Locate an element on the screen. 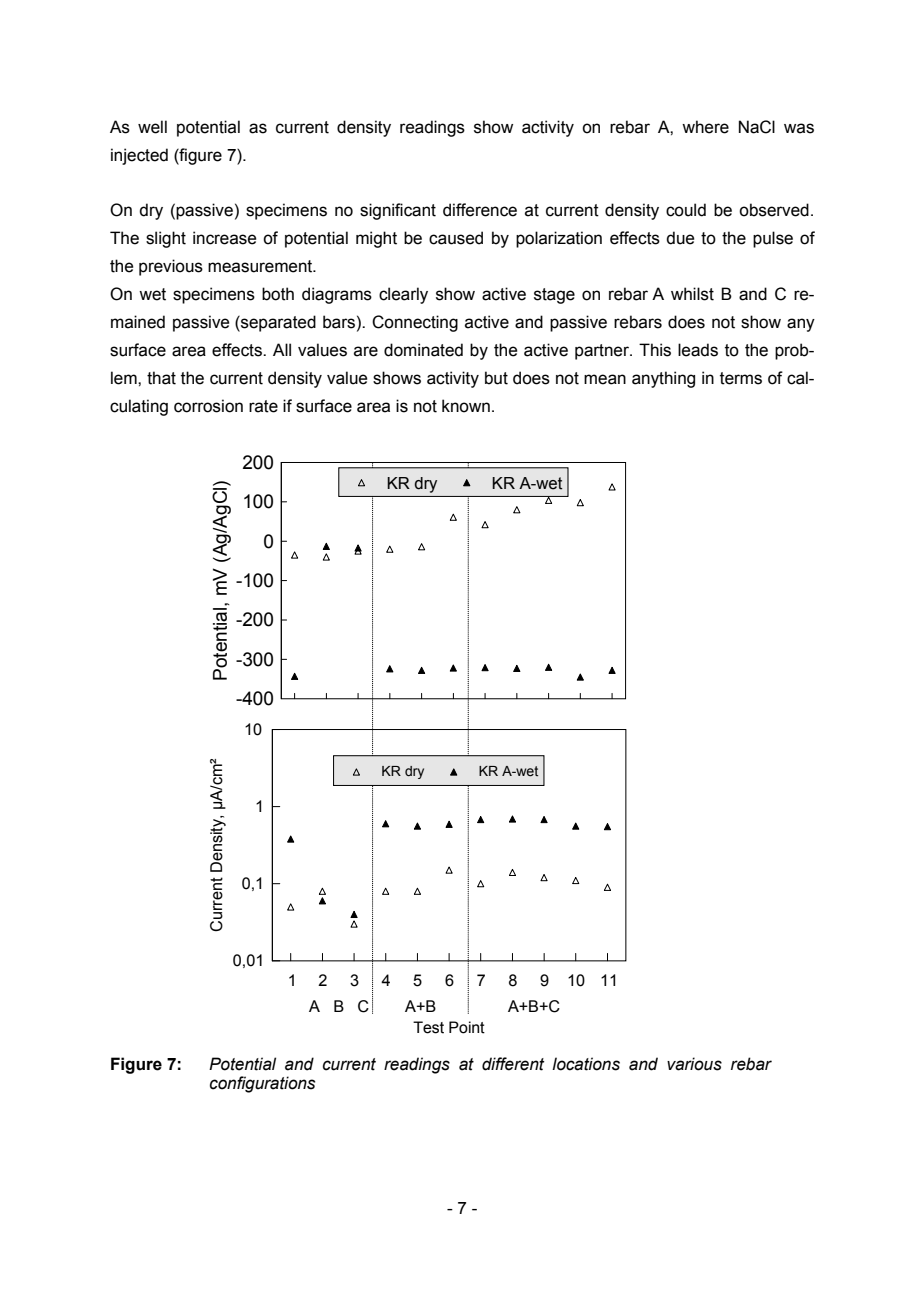 The height and width of the screenshot is (1308, 924). All is located at coordinates (282, 349).
